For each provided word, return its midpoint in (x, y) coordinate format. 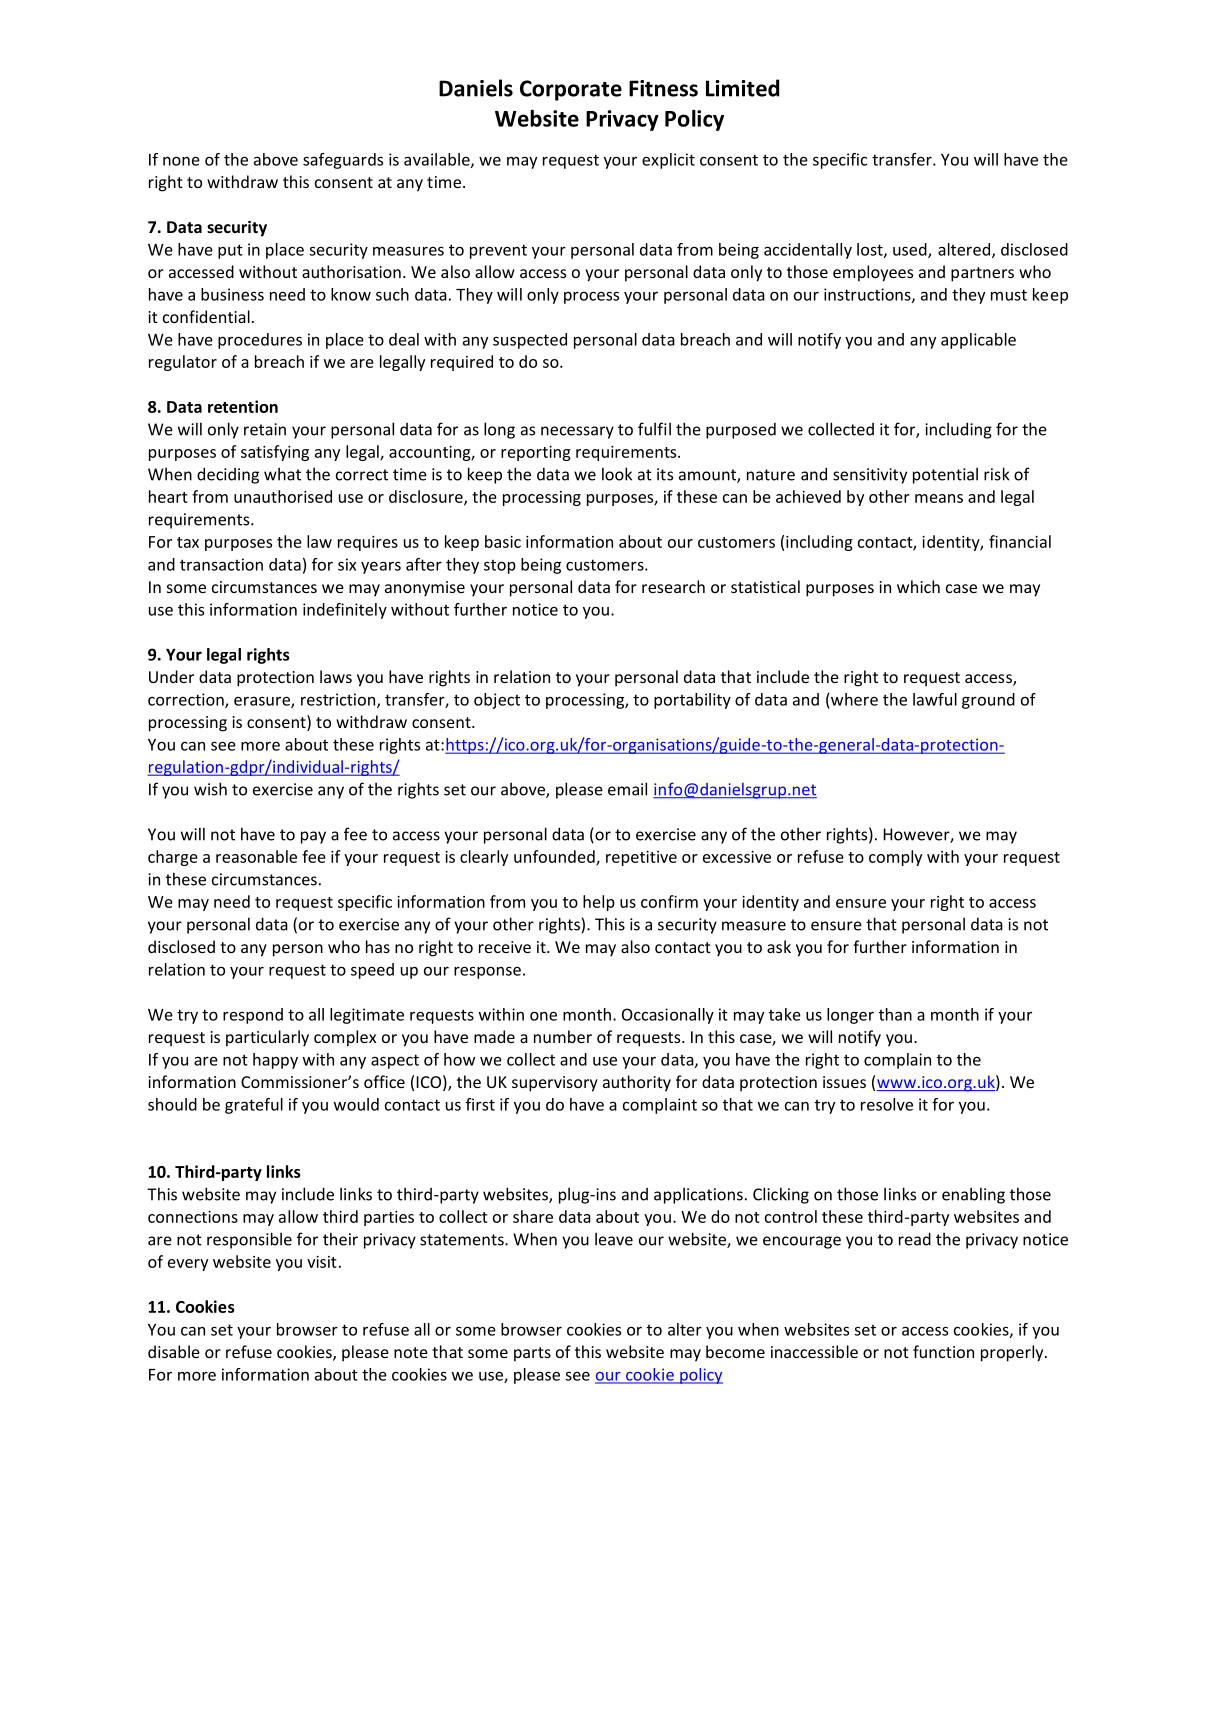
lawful (935, 699)
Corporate (571, 90)
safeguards (343, 161)
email (627, 789)
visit (322, 1262)
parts (532, 1354)
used (911, 250)
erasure (263, 702)
